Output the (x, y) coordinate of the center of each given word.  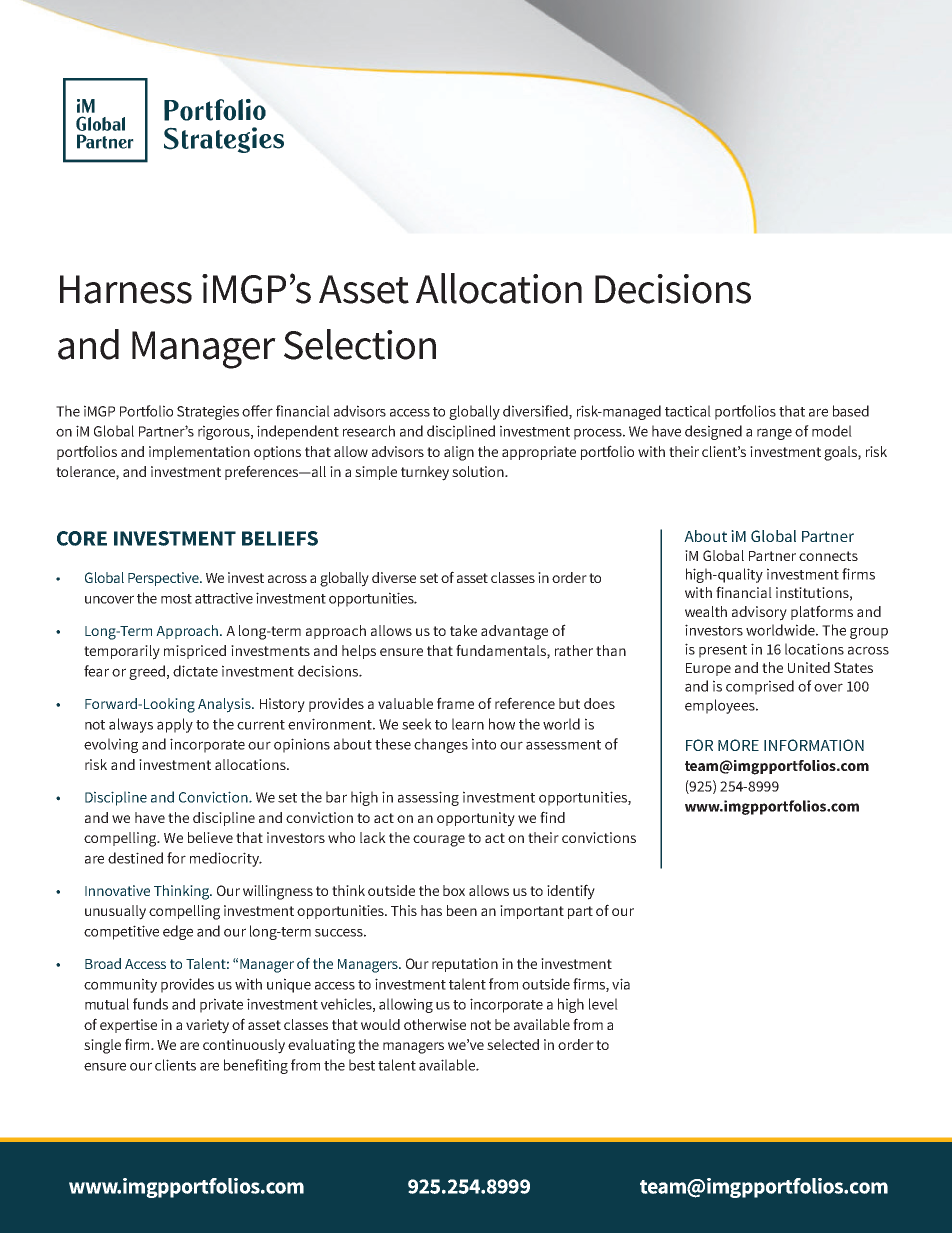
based (851, 411)
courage (439, 841)
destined (135, 858)
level (603, 1004)
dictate (195, 671)
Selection (360, 344)
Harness (126, 289)
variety (207, 1026)
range (774, 434)
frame (455, 703)
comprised (760, 687)
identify (571, 892)
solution (479, 471)
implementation (199, 453)
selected (513, 1044)
